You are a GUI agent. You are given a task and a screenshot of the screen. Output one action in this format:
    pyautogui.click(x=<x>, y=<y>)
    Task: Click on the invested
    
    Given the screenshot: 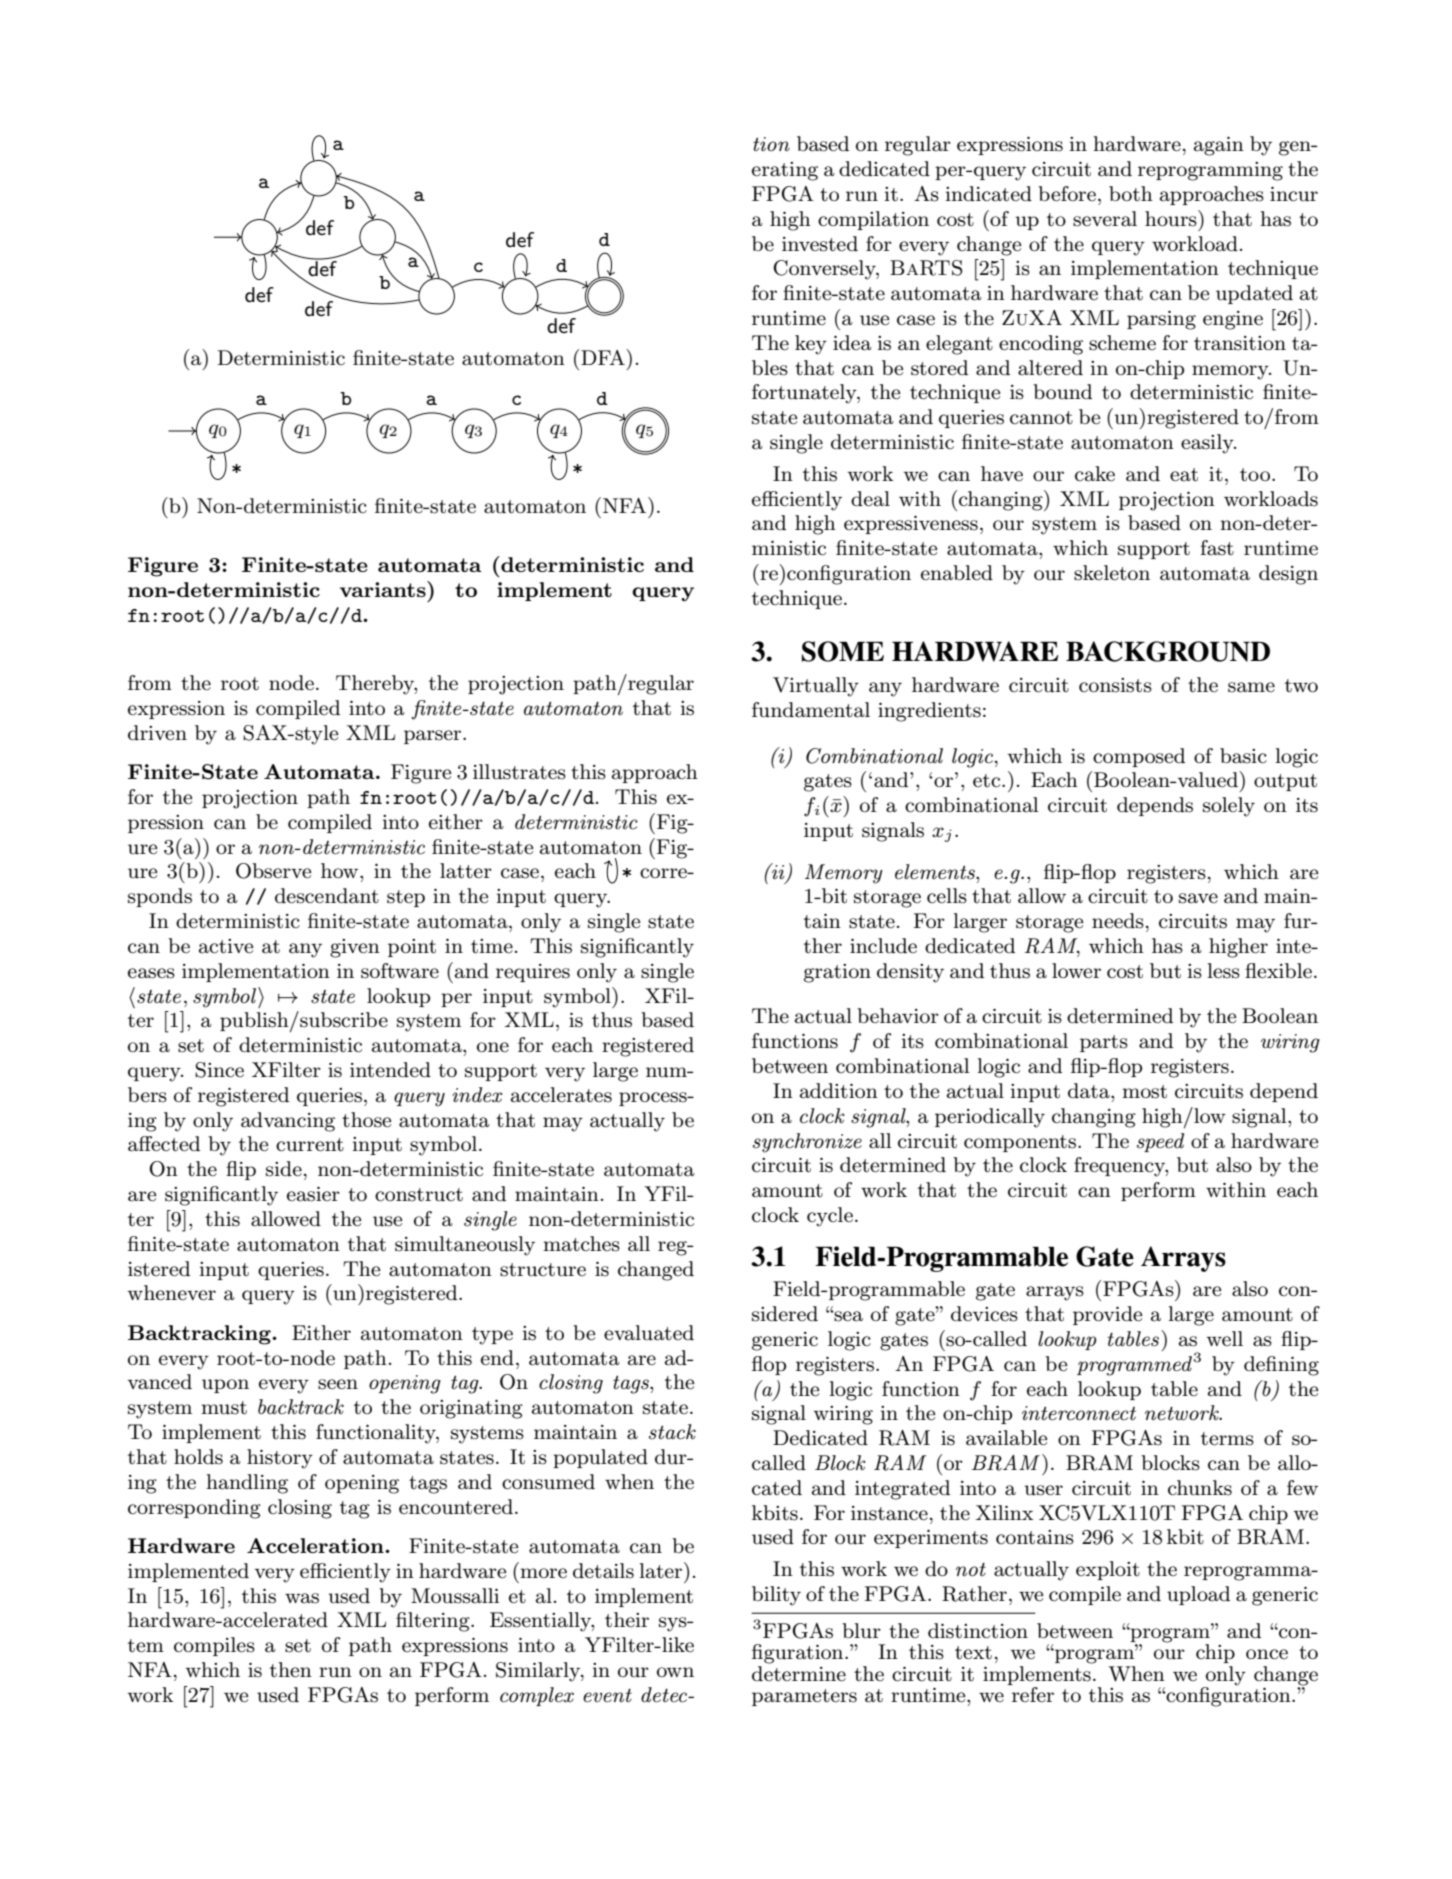 What is the action you would take?
    pyautogui.click(x=820, y=244)
